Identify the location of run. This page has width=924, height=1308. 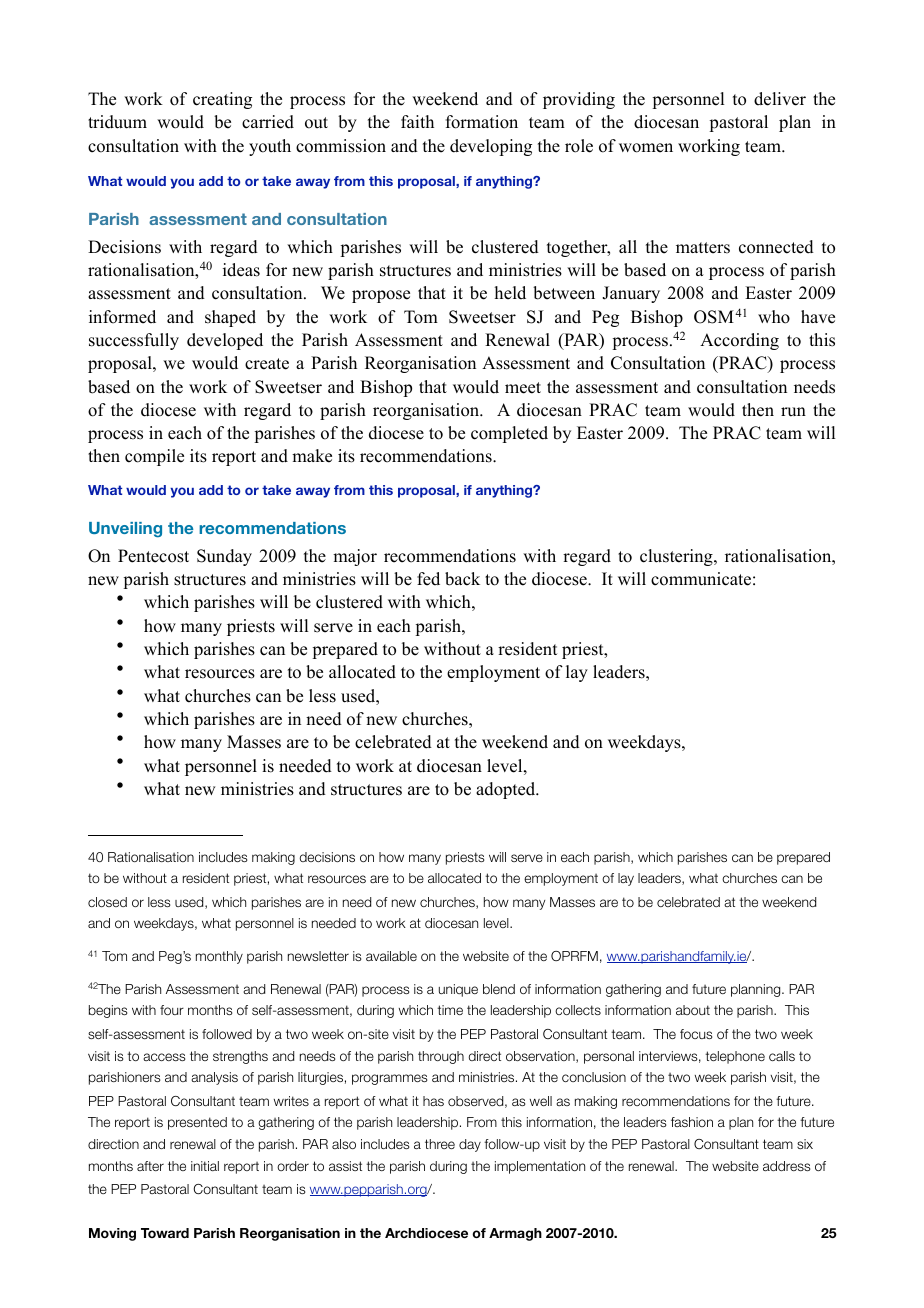
(793, 412).
